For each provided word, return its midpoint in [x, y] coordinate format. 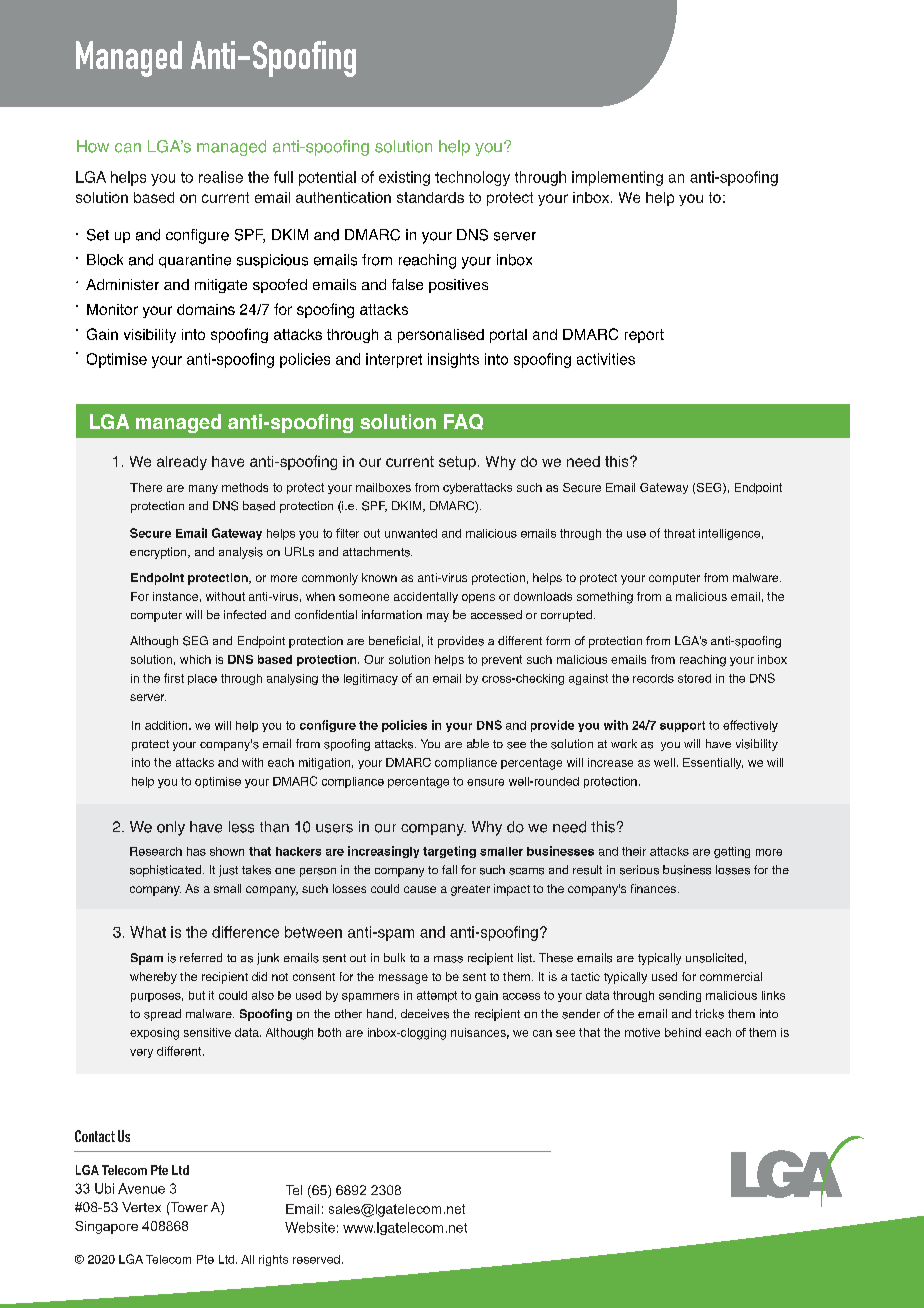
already [182, 463]
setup [457, 463]
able [478, 743]
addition [167, 725]
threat [679, 533]
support [682, 726]
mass [448, 959]
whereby [153, 978]
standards [430, 197]
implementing [617, 178]
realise [221, 177]
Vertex [141, 1207]
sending [680, 996]
